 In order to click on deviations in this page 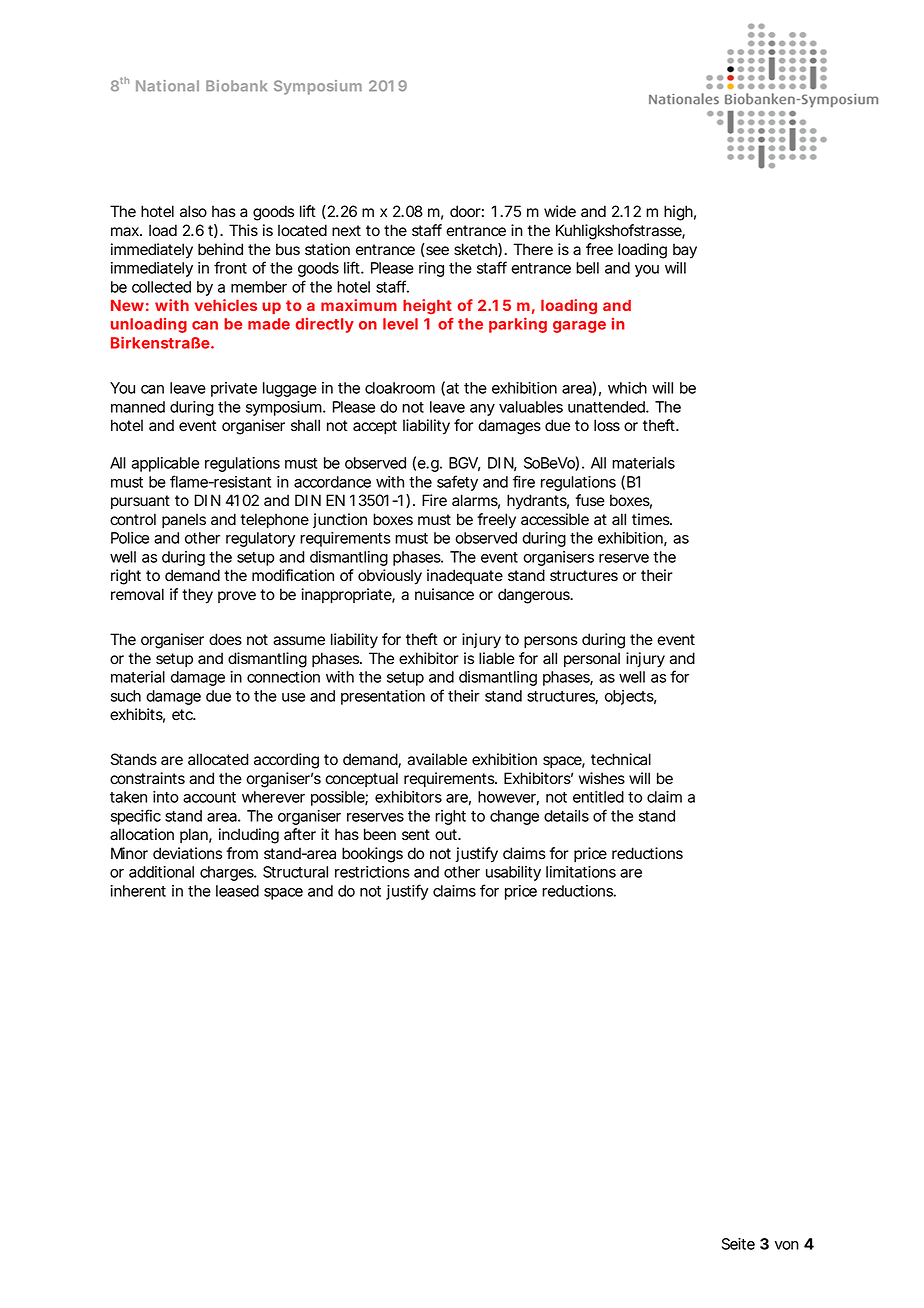, I will do `click(187, 853)`.
